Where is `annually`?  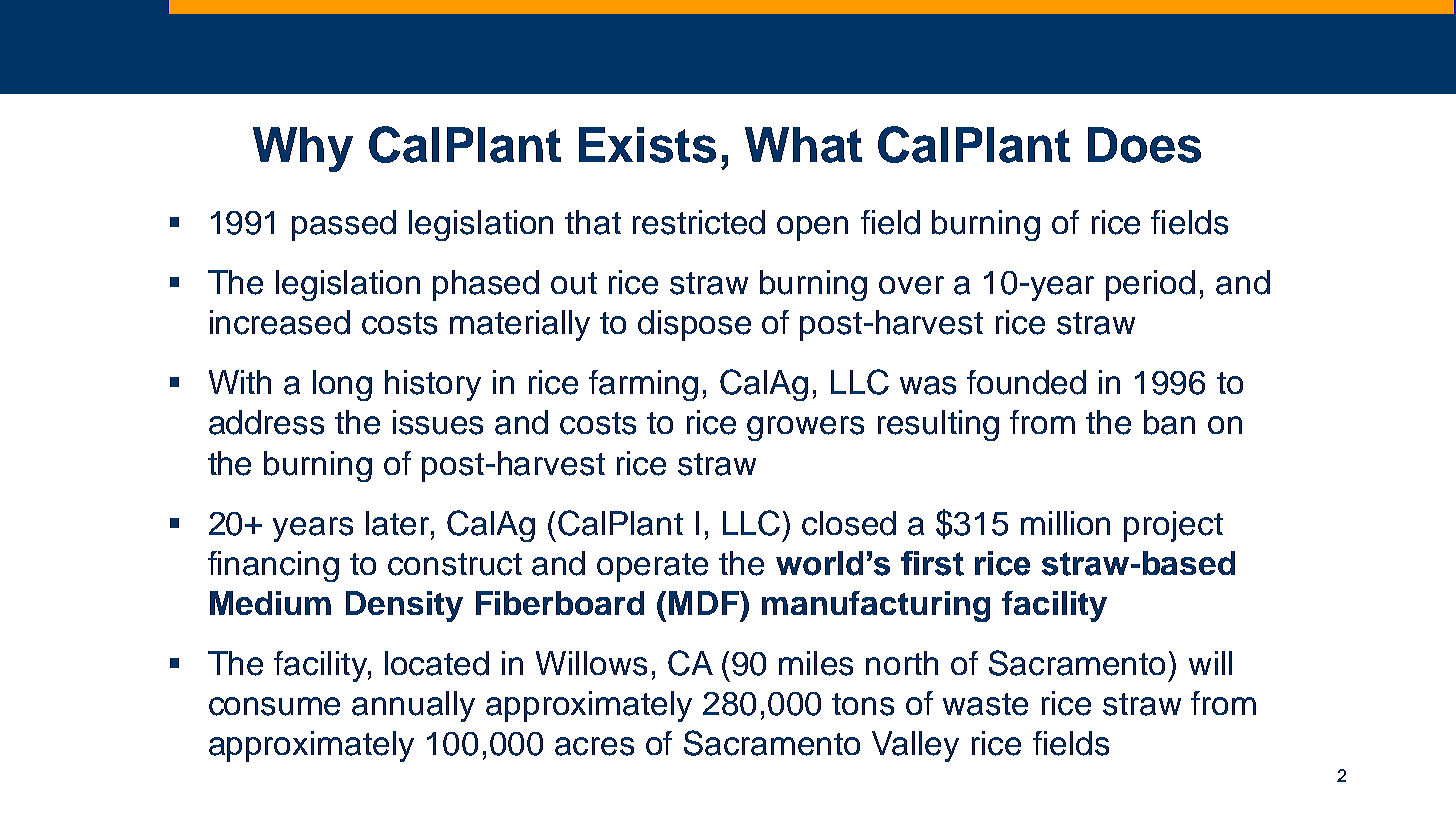 annually is located at coordinates (413, 706).
